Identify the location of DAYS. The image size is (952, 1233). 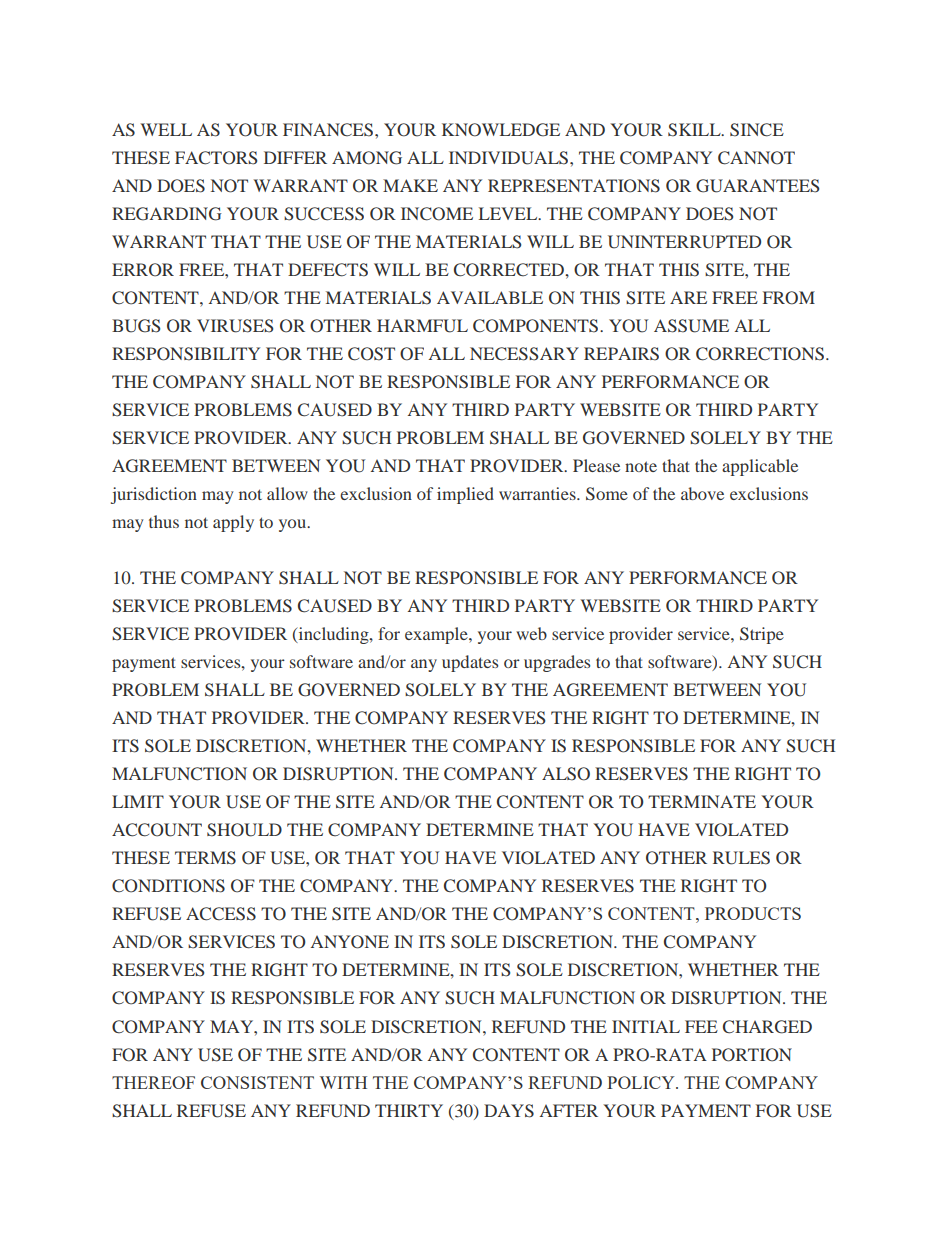
(509, 1111).
